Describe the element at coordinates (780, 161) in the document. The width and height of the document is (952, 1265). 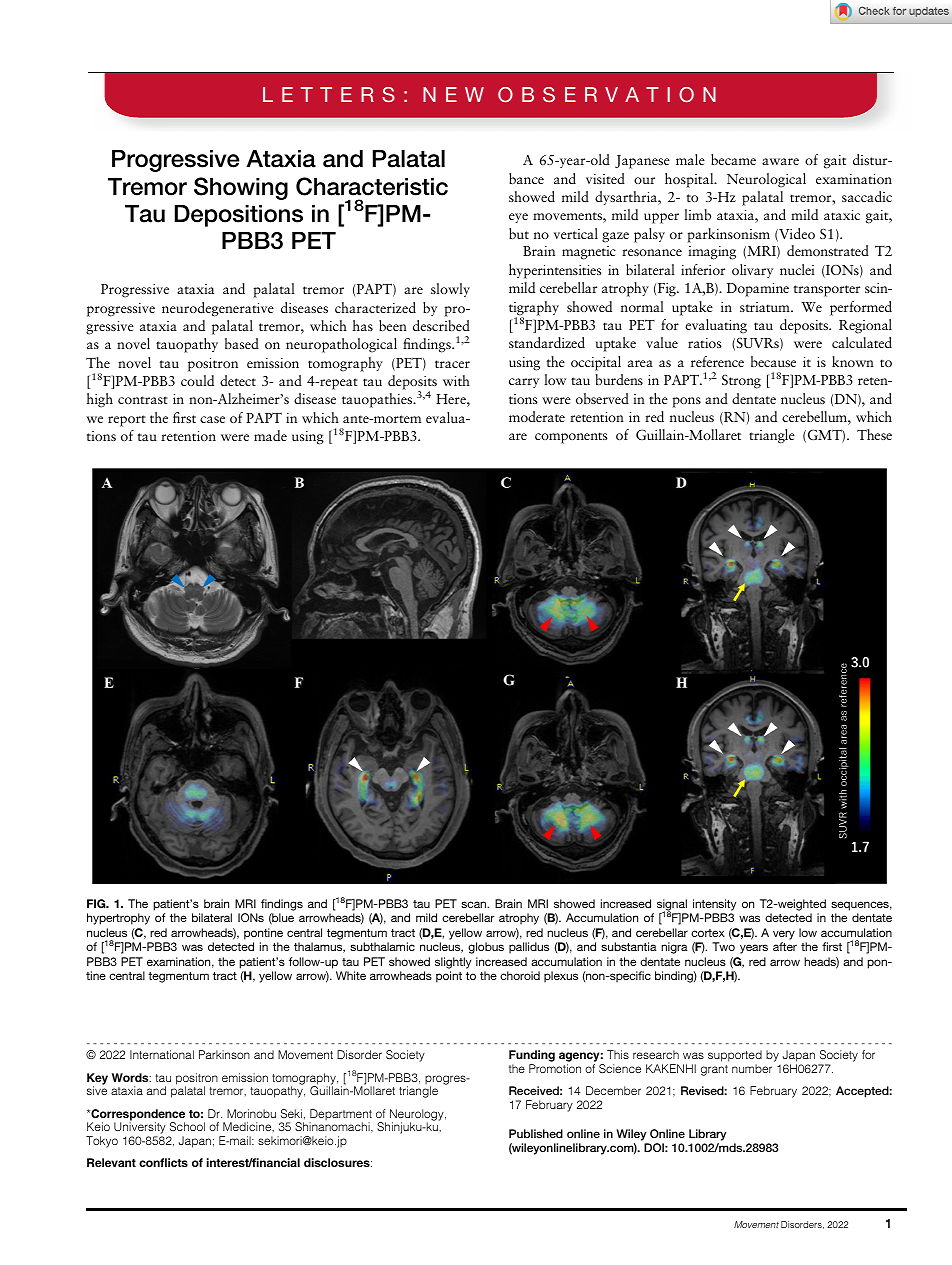
I see `aware` at that location.
